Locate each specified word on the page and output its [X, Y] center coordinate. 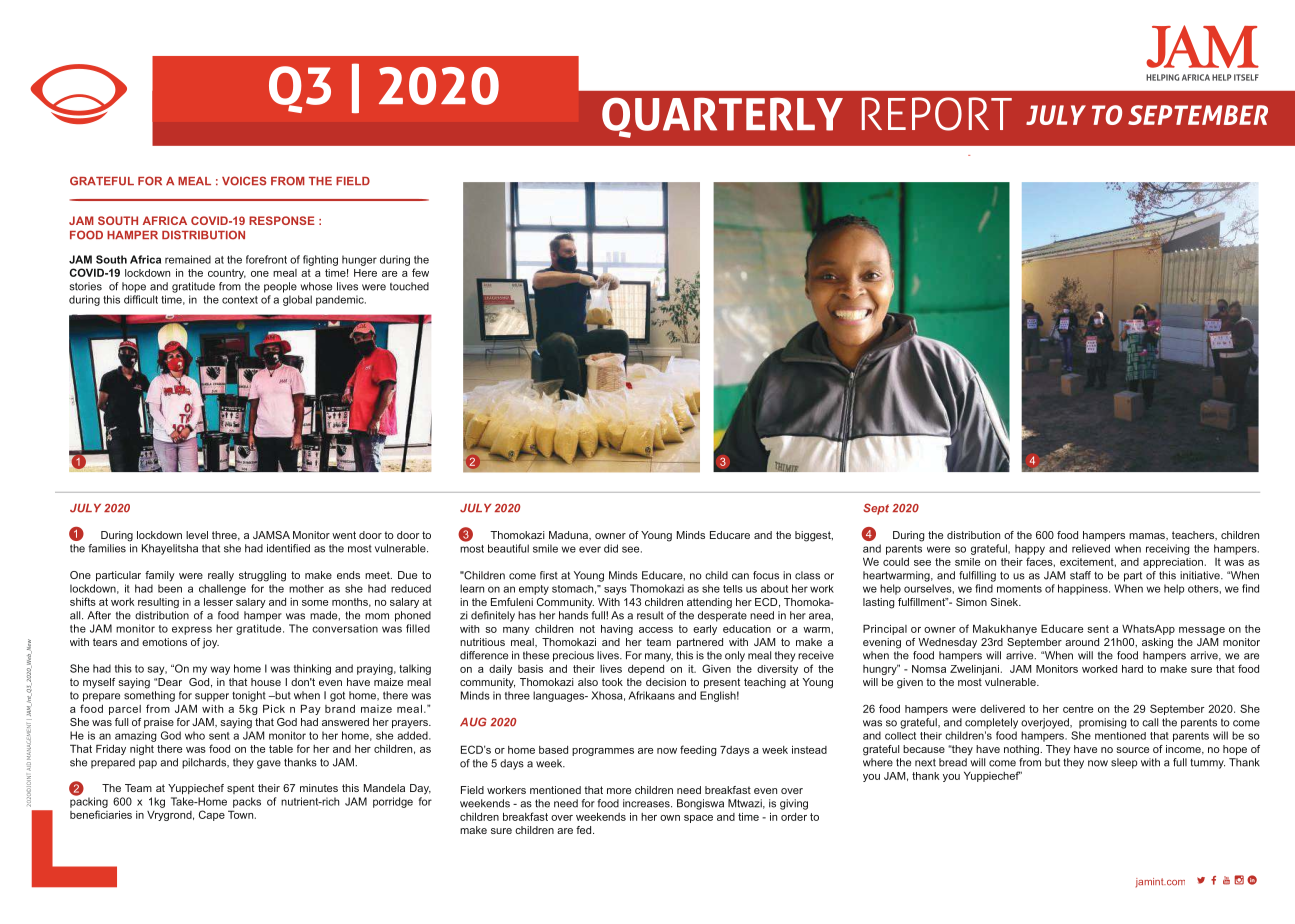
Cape [212, 815]
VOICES [244, 181]
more [619, 791]
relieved [1091, 548]
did [611, 548]
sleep [1124, 763]
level [197, 535]
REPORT [937, 114]
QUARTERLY [722, 117]
